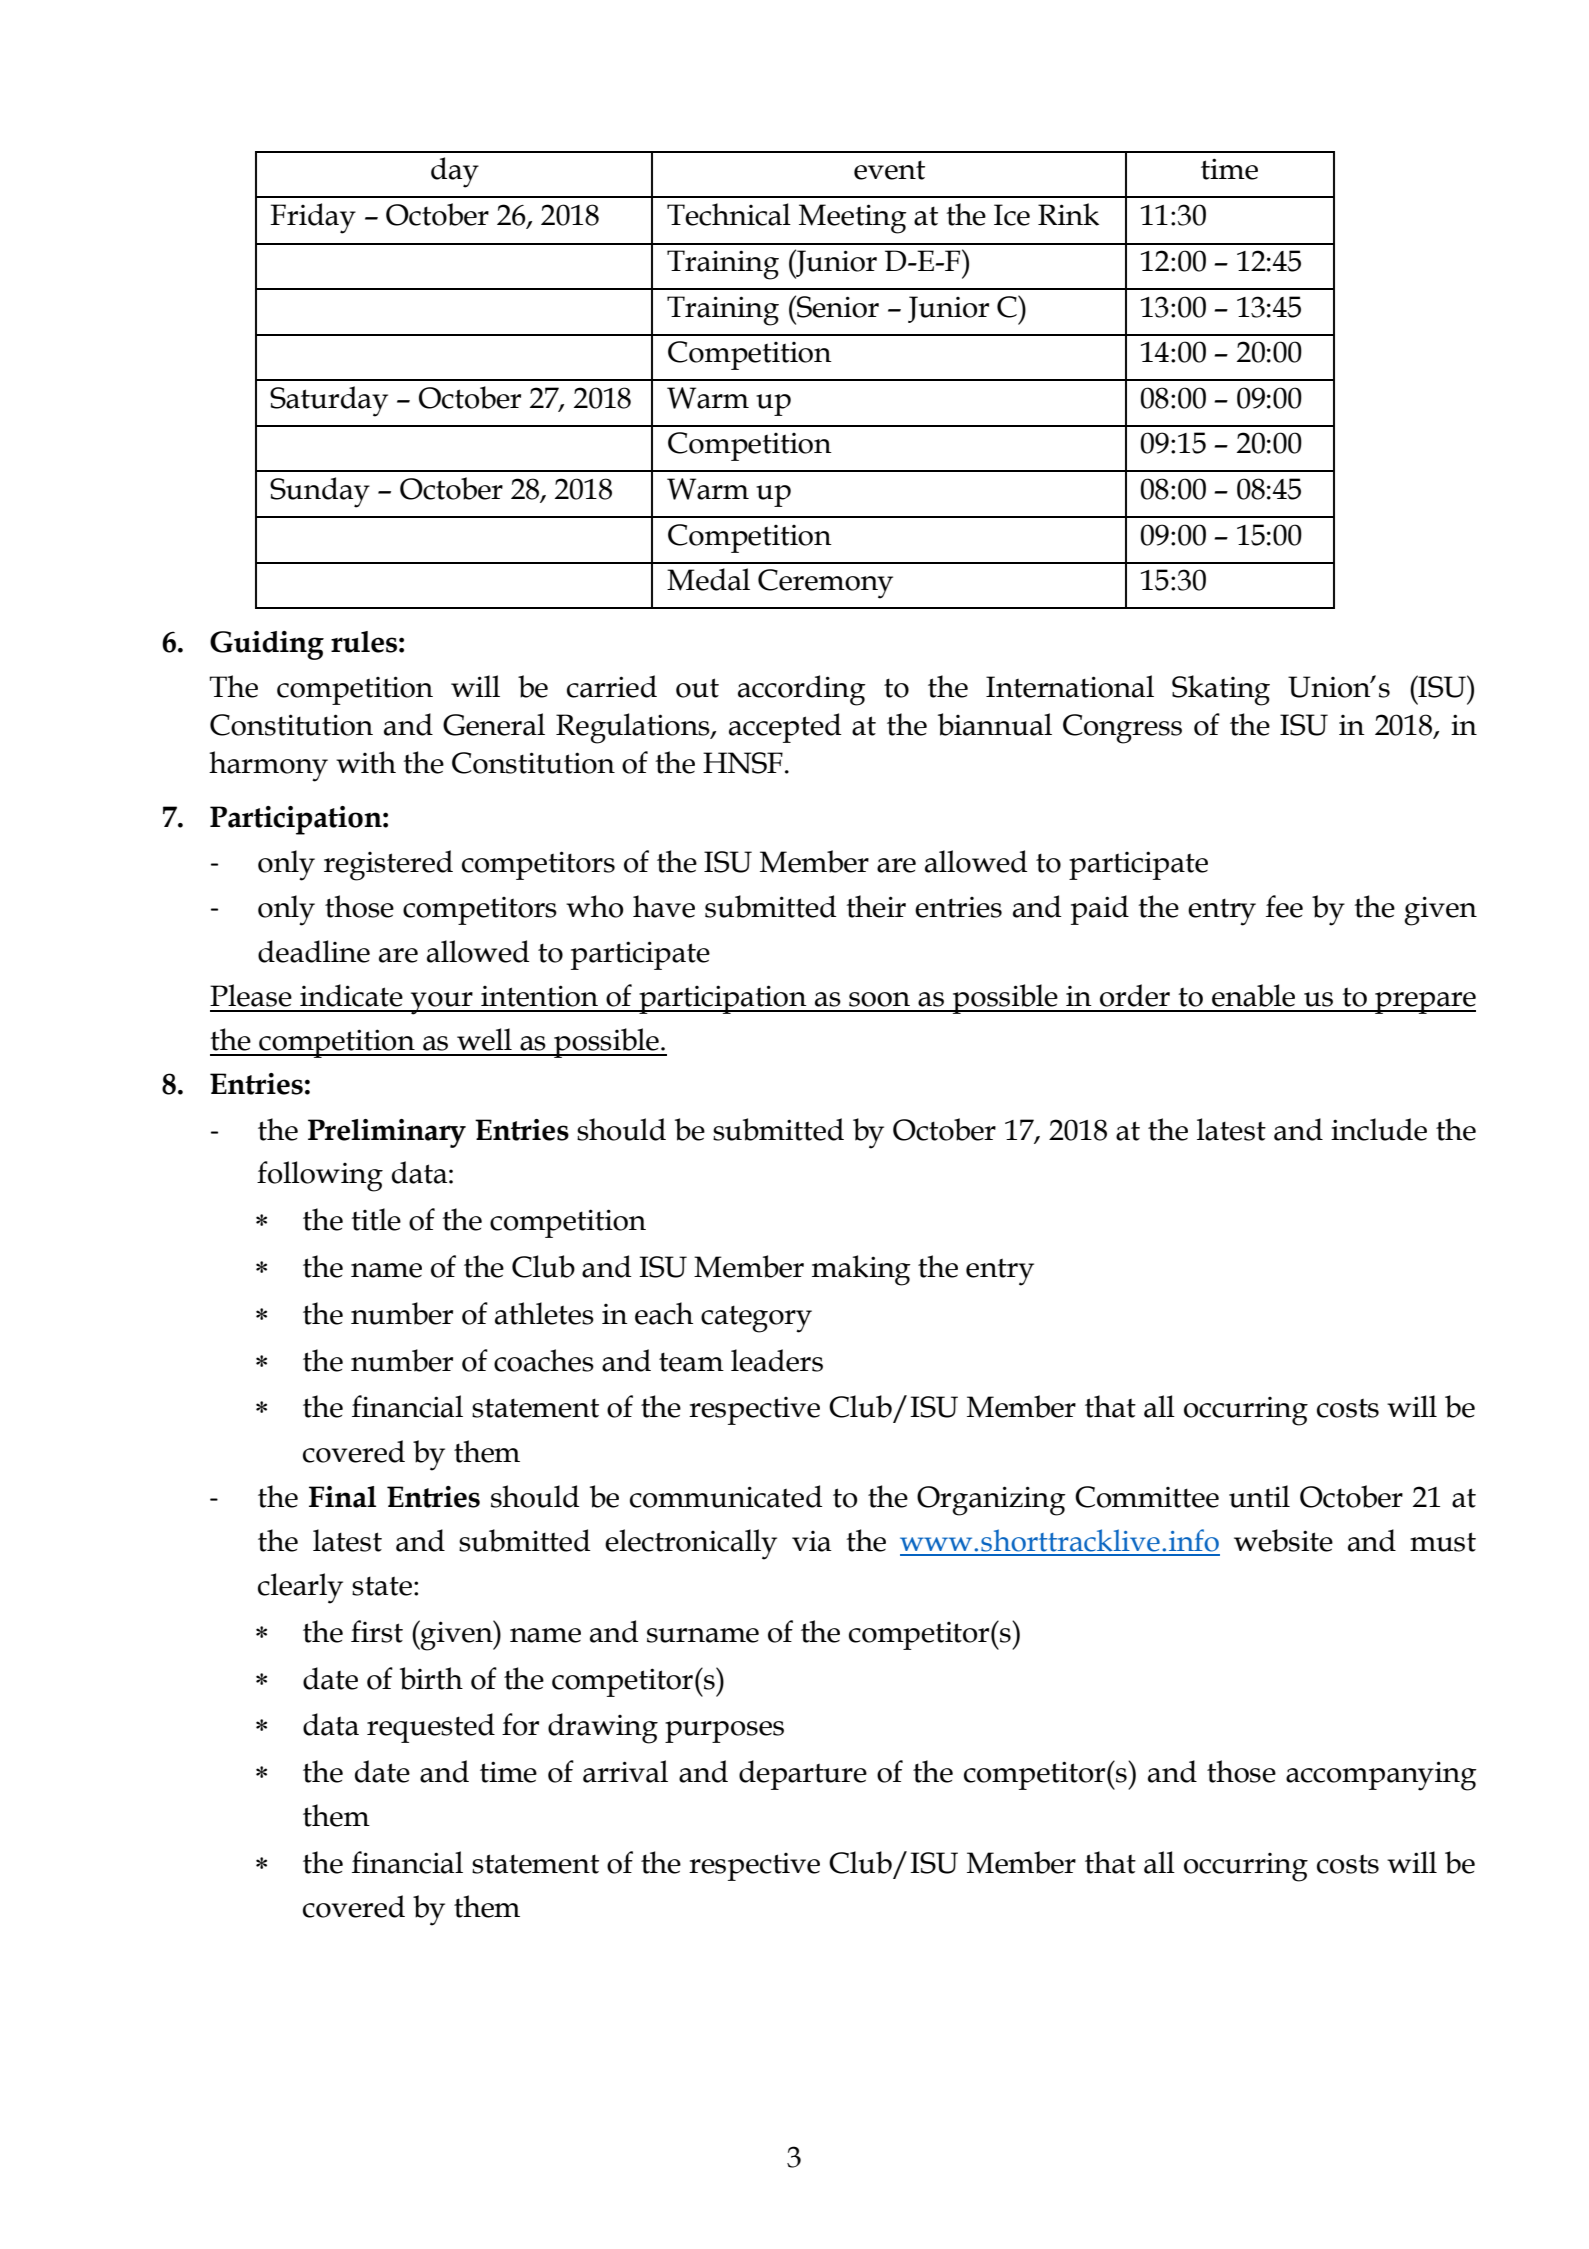 The width and height of the document is (1589, 2249). I want to click on Meeting, so click(853, 219).
